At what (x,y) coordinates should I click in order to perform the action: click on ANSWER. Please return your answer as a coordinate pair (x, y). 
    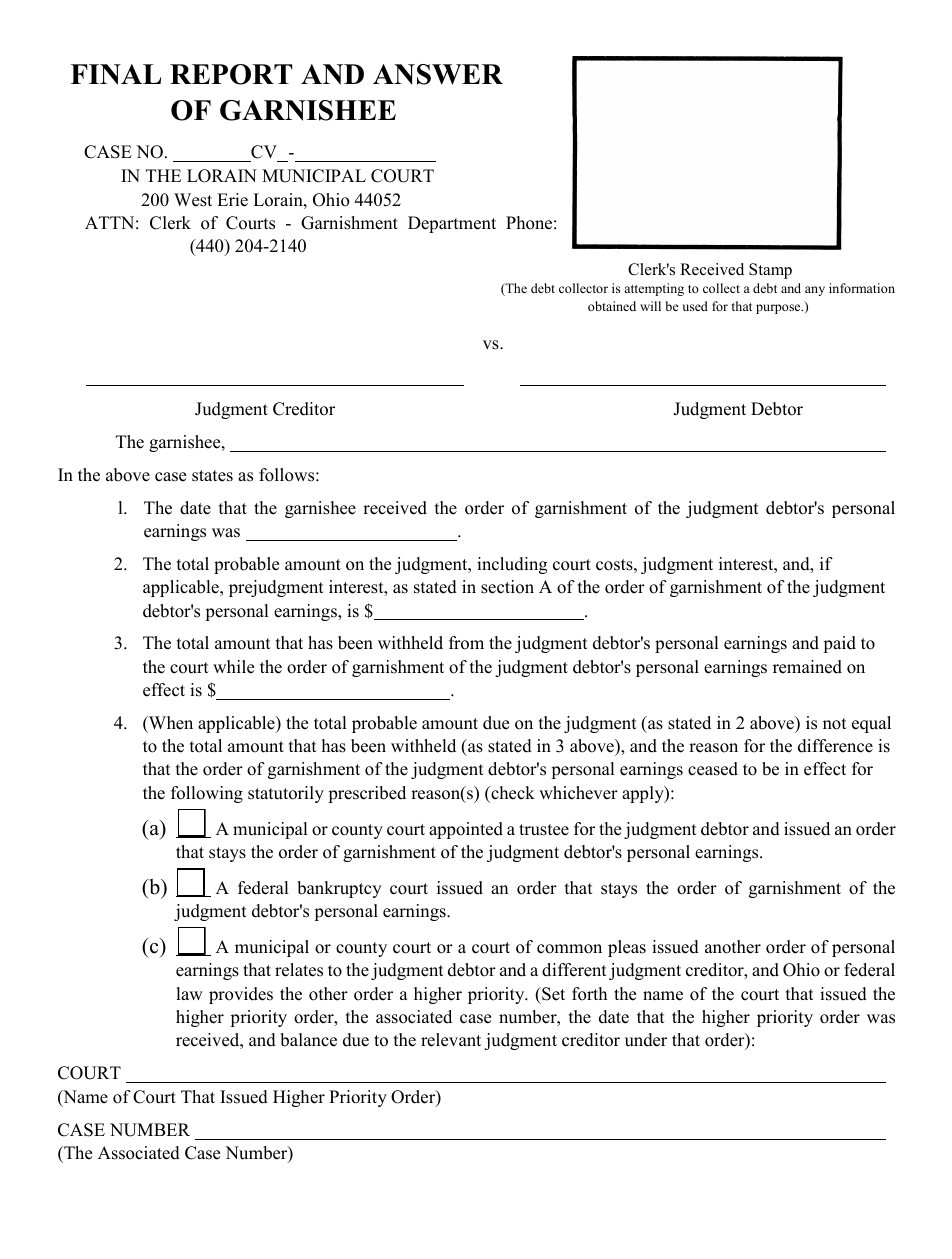
    Looking at the image, I should click on (438, 74).
